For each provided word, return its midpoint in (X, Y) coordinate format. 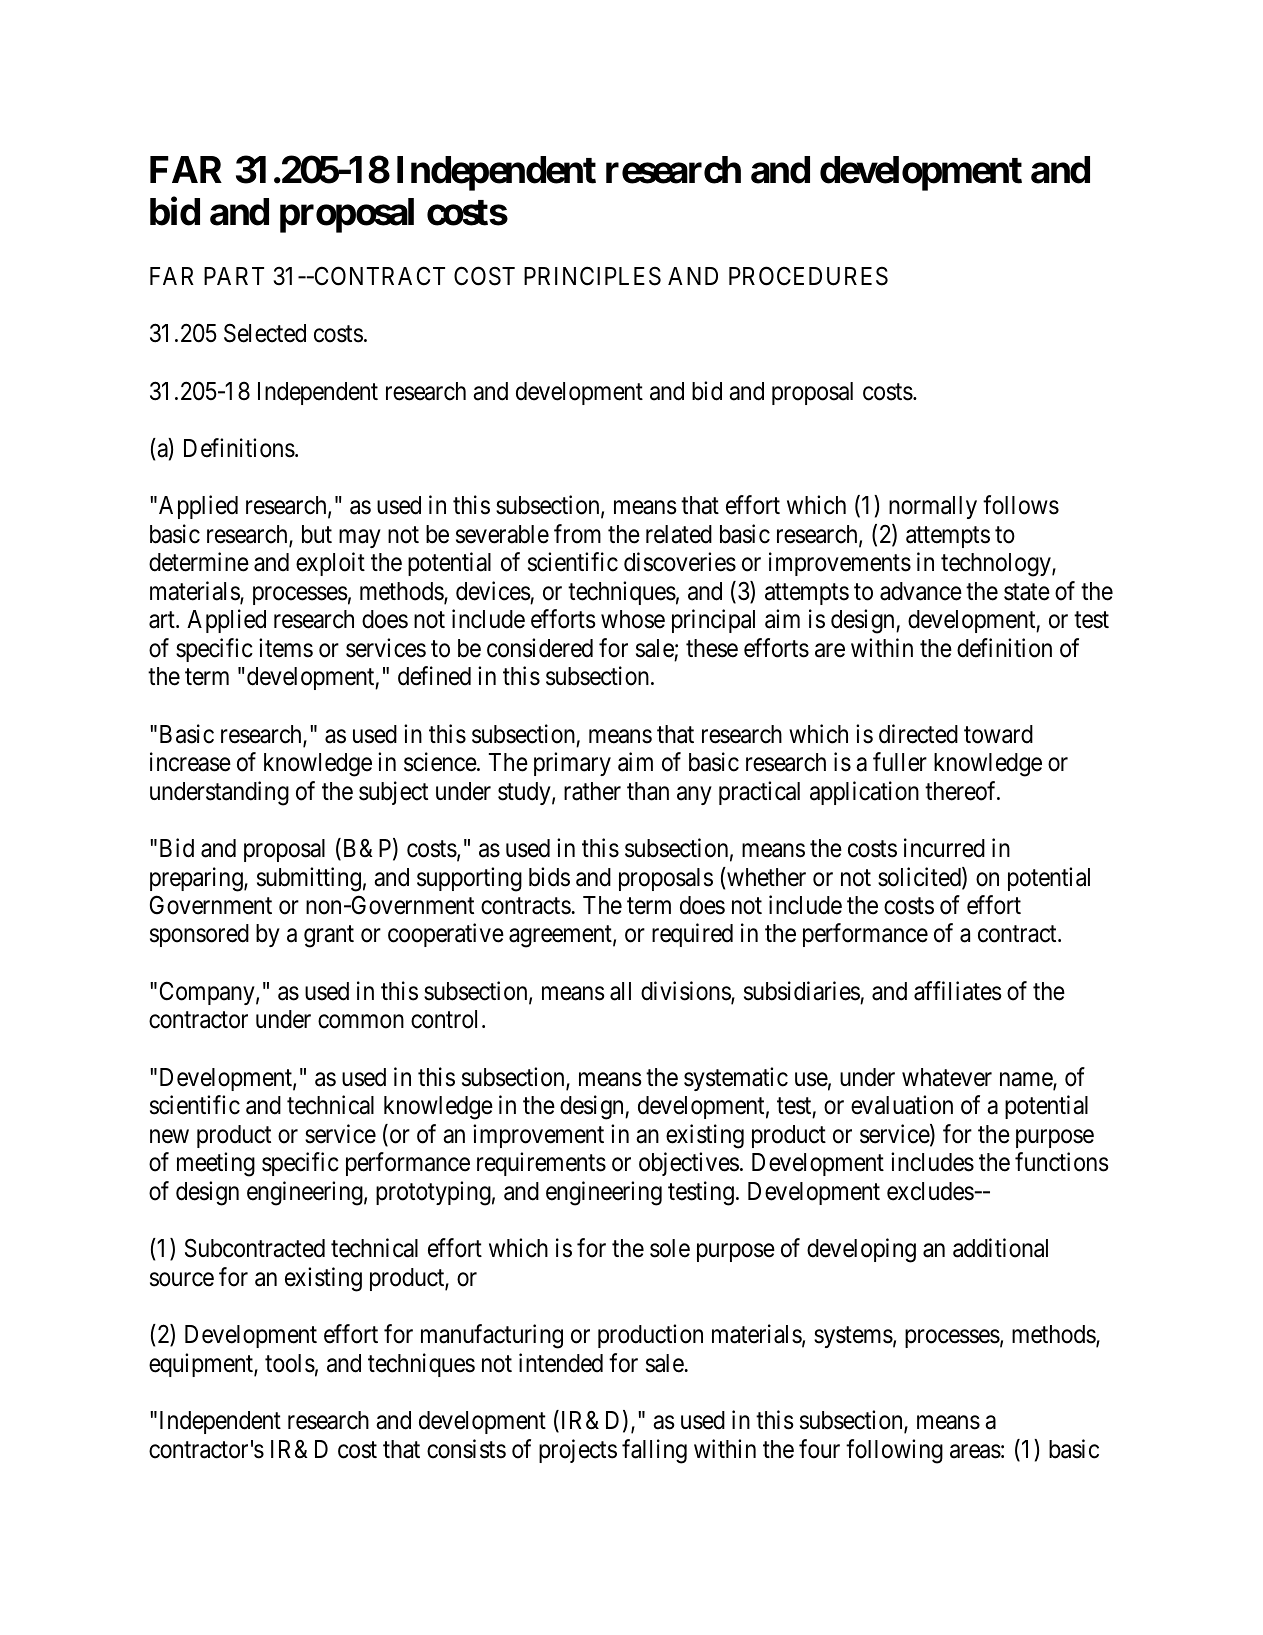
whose (633, 619)
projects (578, 1451)
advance (921, 591)
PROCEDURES (808, 276)
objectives (689, 1164)
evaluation (902, 1105)
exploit (330, 564)
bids (549, 877)
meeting (216, 1165)
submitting (309, 879)
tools (290, 1363)
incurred (944, 848)
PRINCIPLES (592, 276)
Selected (265, 333)
